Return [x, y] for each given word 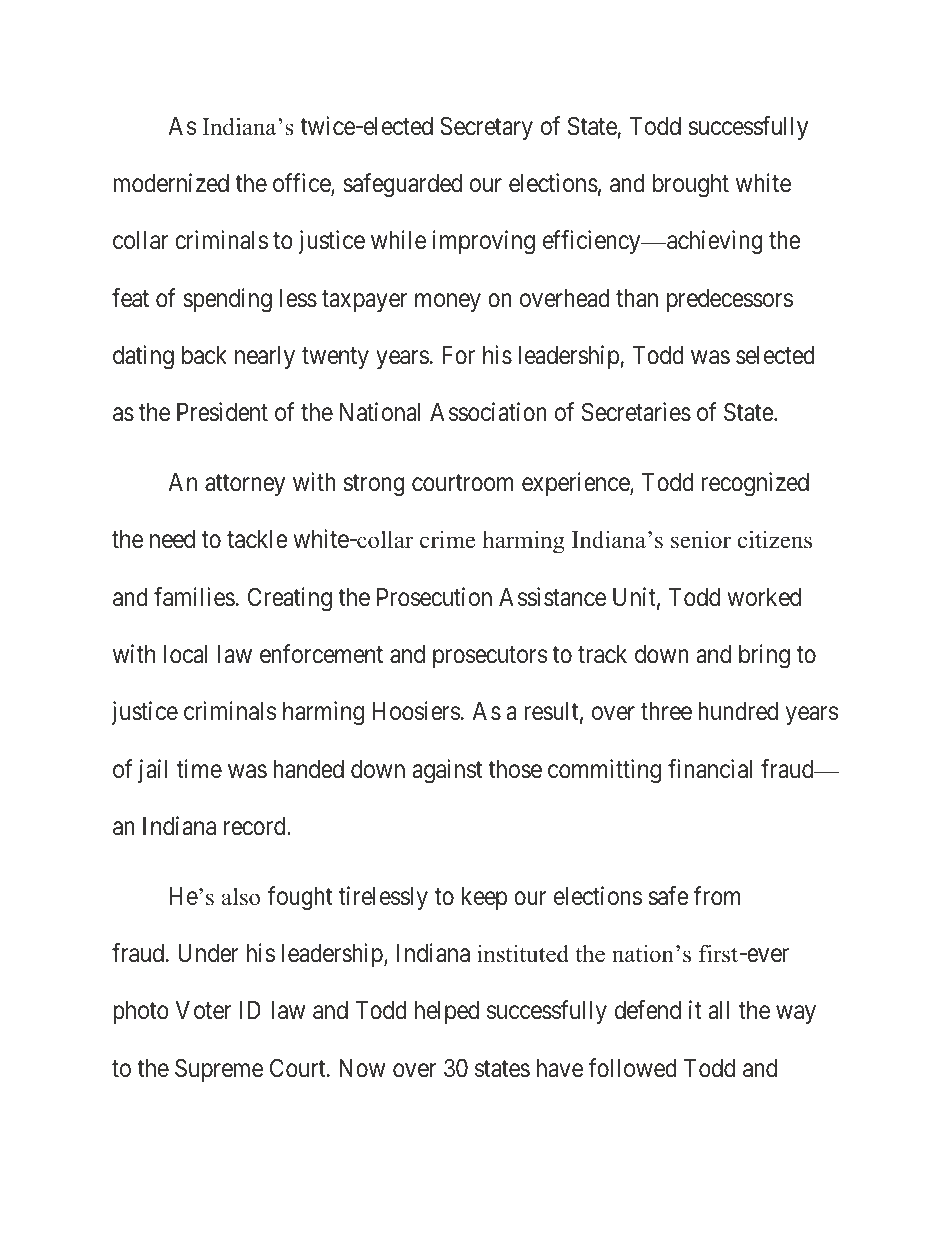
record [256, 826]
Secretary [486, 128]
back [204, 355]
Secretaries [636, 412]
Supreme [219, 1070]
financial [710, 769]
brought [691, 186]
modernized [171, 183]
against [447, 771]
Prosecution [434, 597]
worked [764, 597]
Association [488, 412]
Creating [290, 599]
